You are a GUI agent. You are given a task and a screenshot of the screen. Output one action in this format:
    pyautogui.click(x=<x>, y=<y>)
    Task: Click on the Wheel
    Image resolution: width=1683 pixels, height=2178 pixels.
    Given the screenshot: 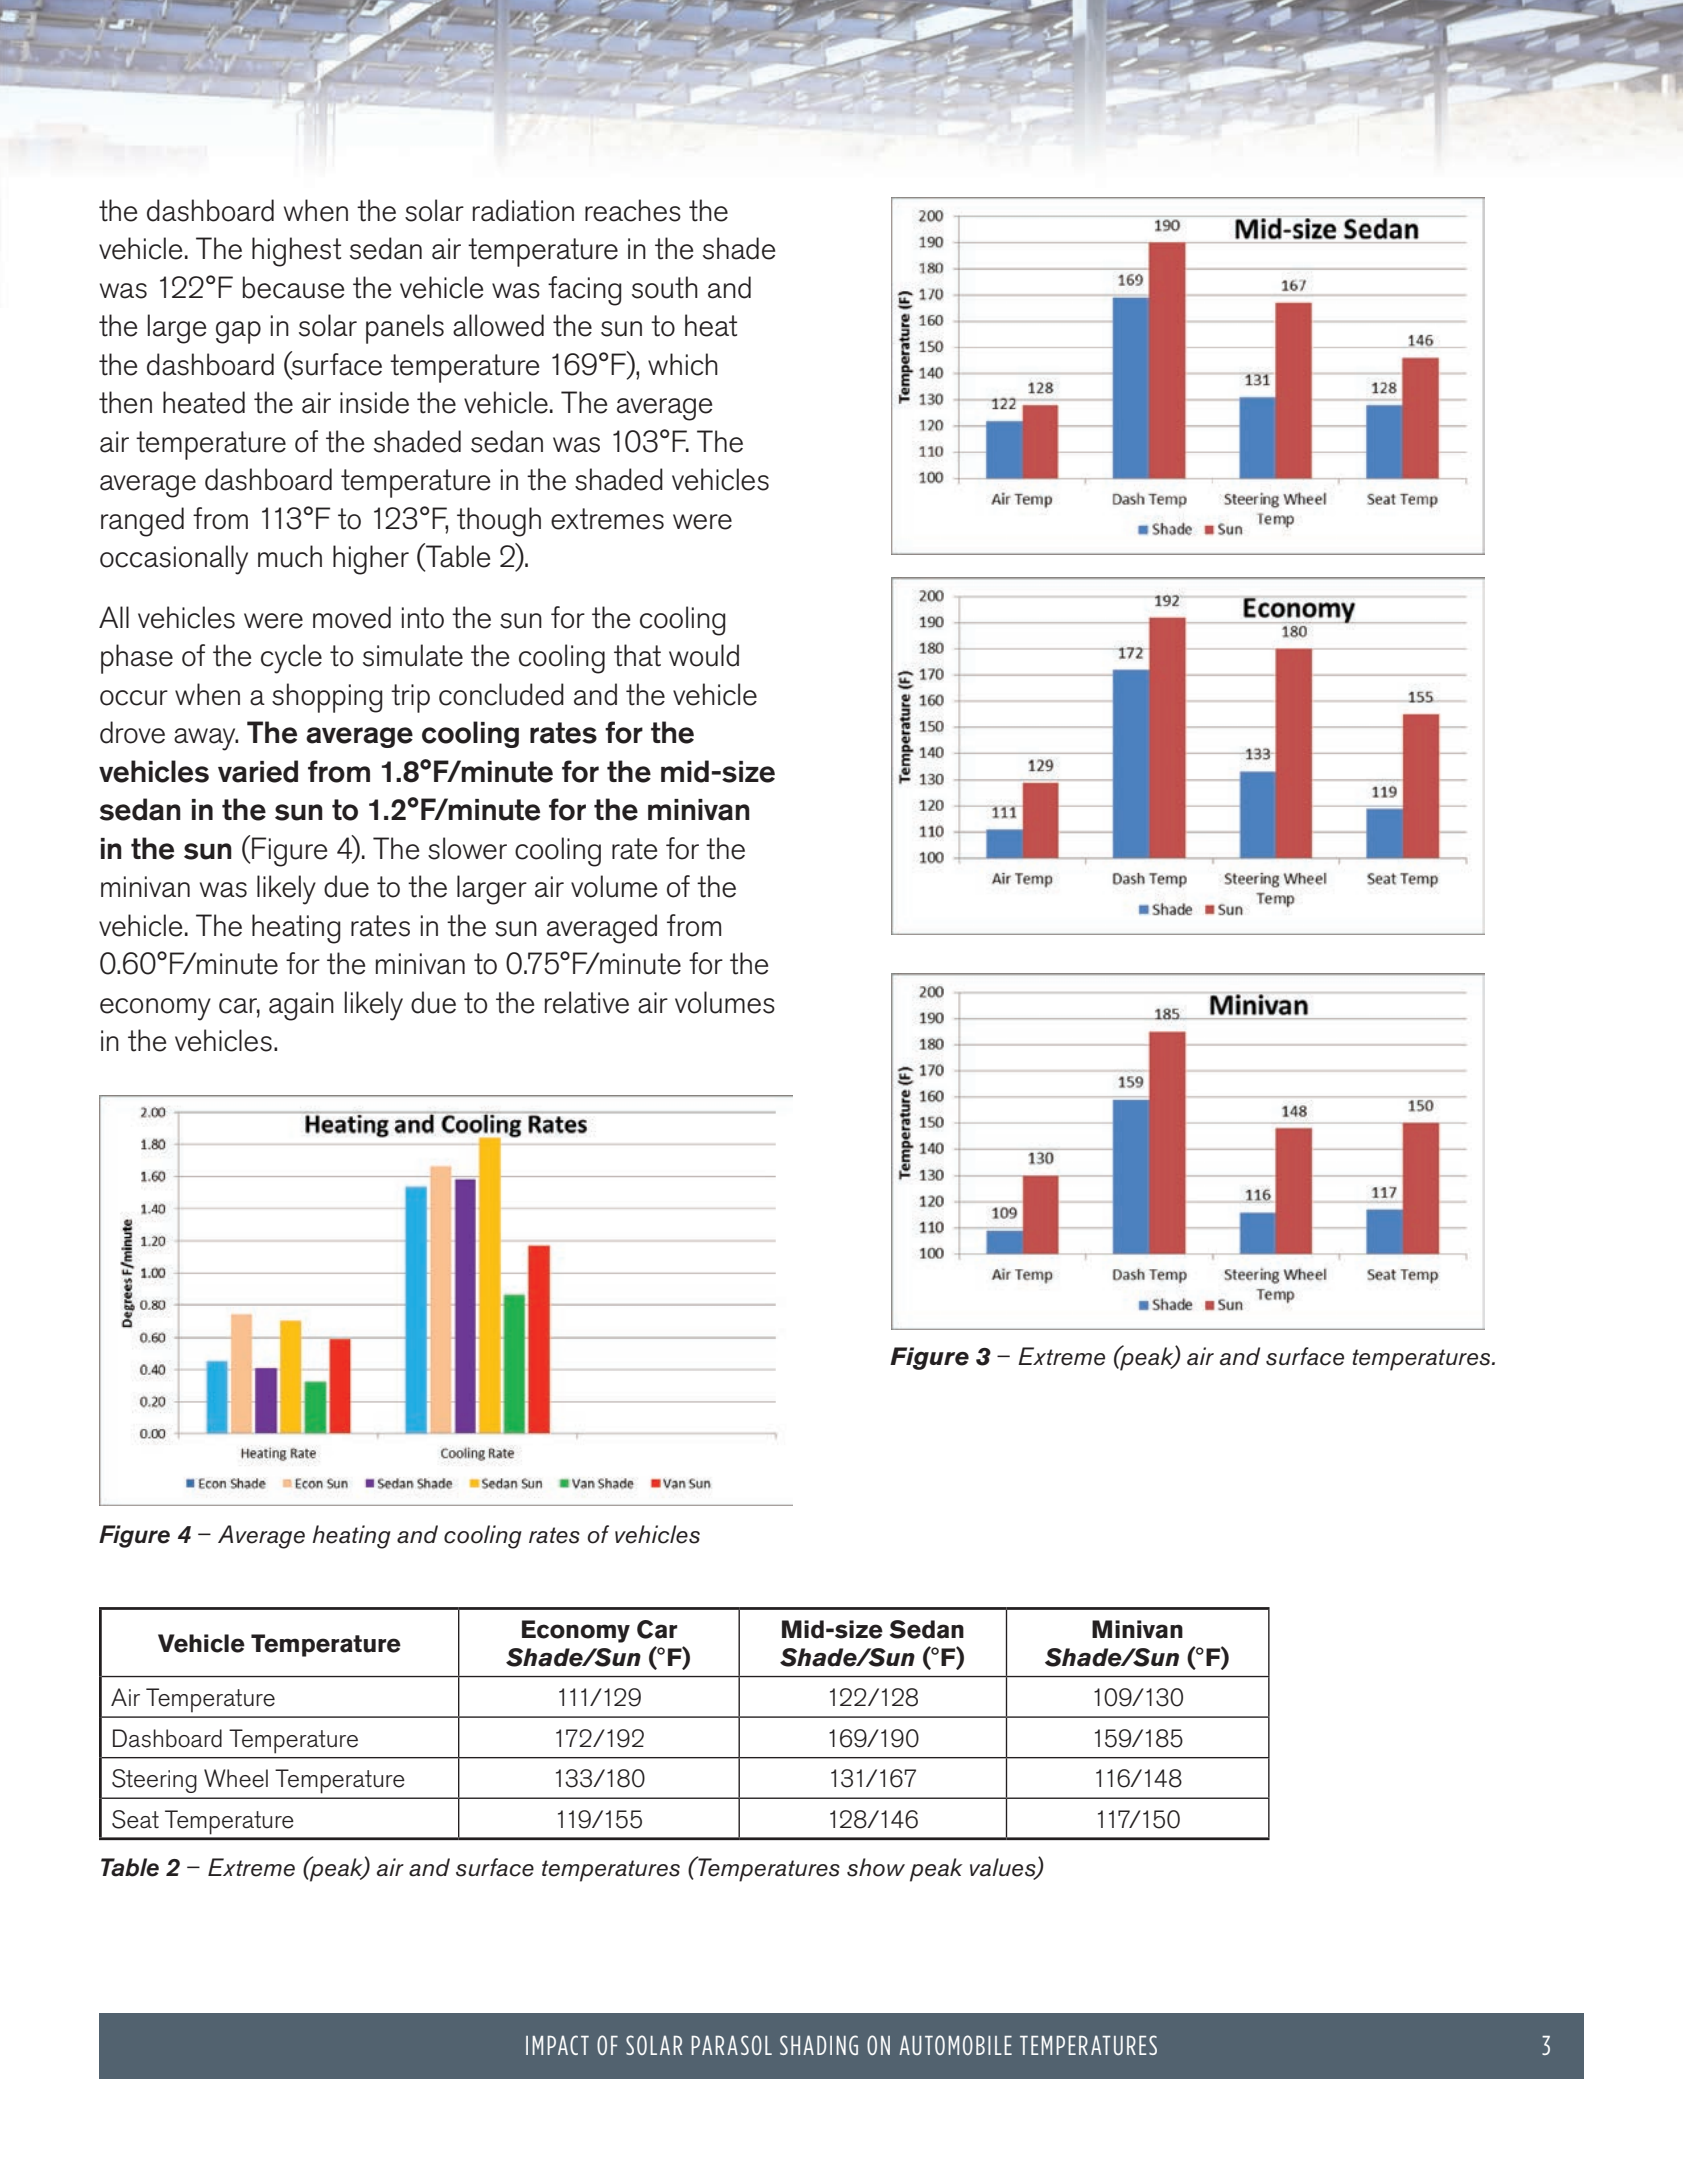 What is the action you would take?
    pyautogui.click(x=236, y=1778)
